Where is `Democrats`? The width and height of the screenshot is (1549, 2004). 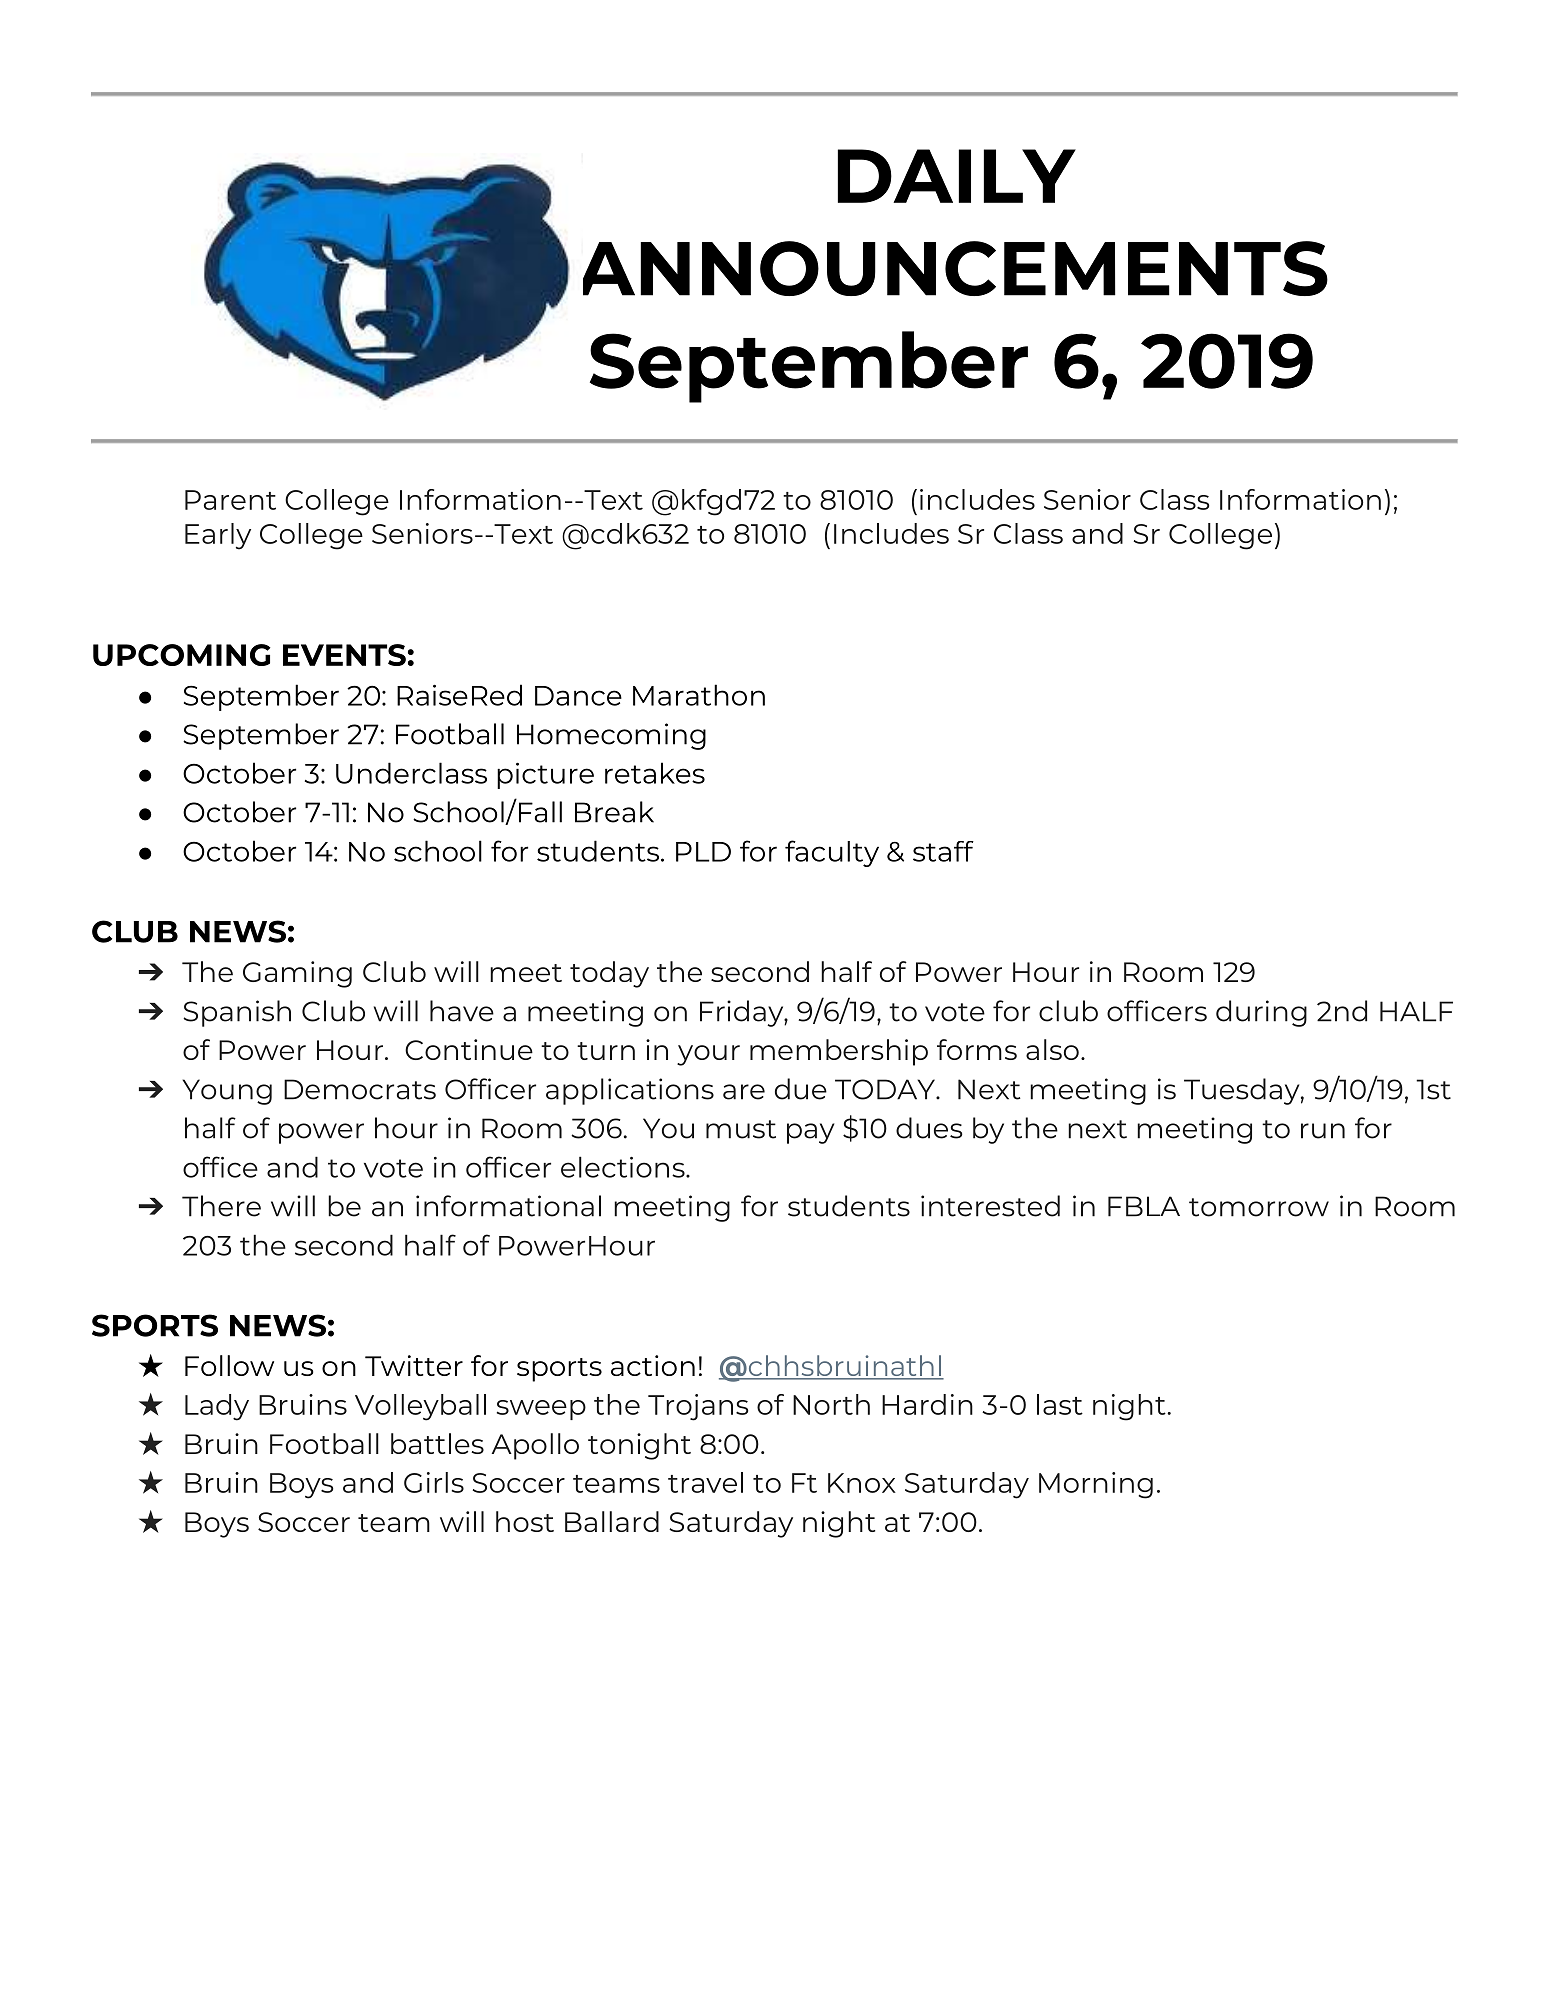 Democrats is located at coordinates (360, 1089).
